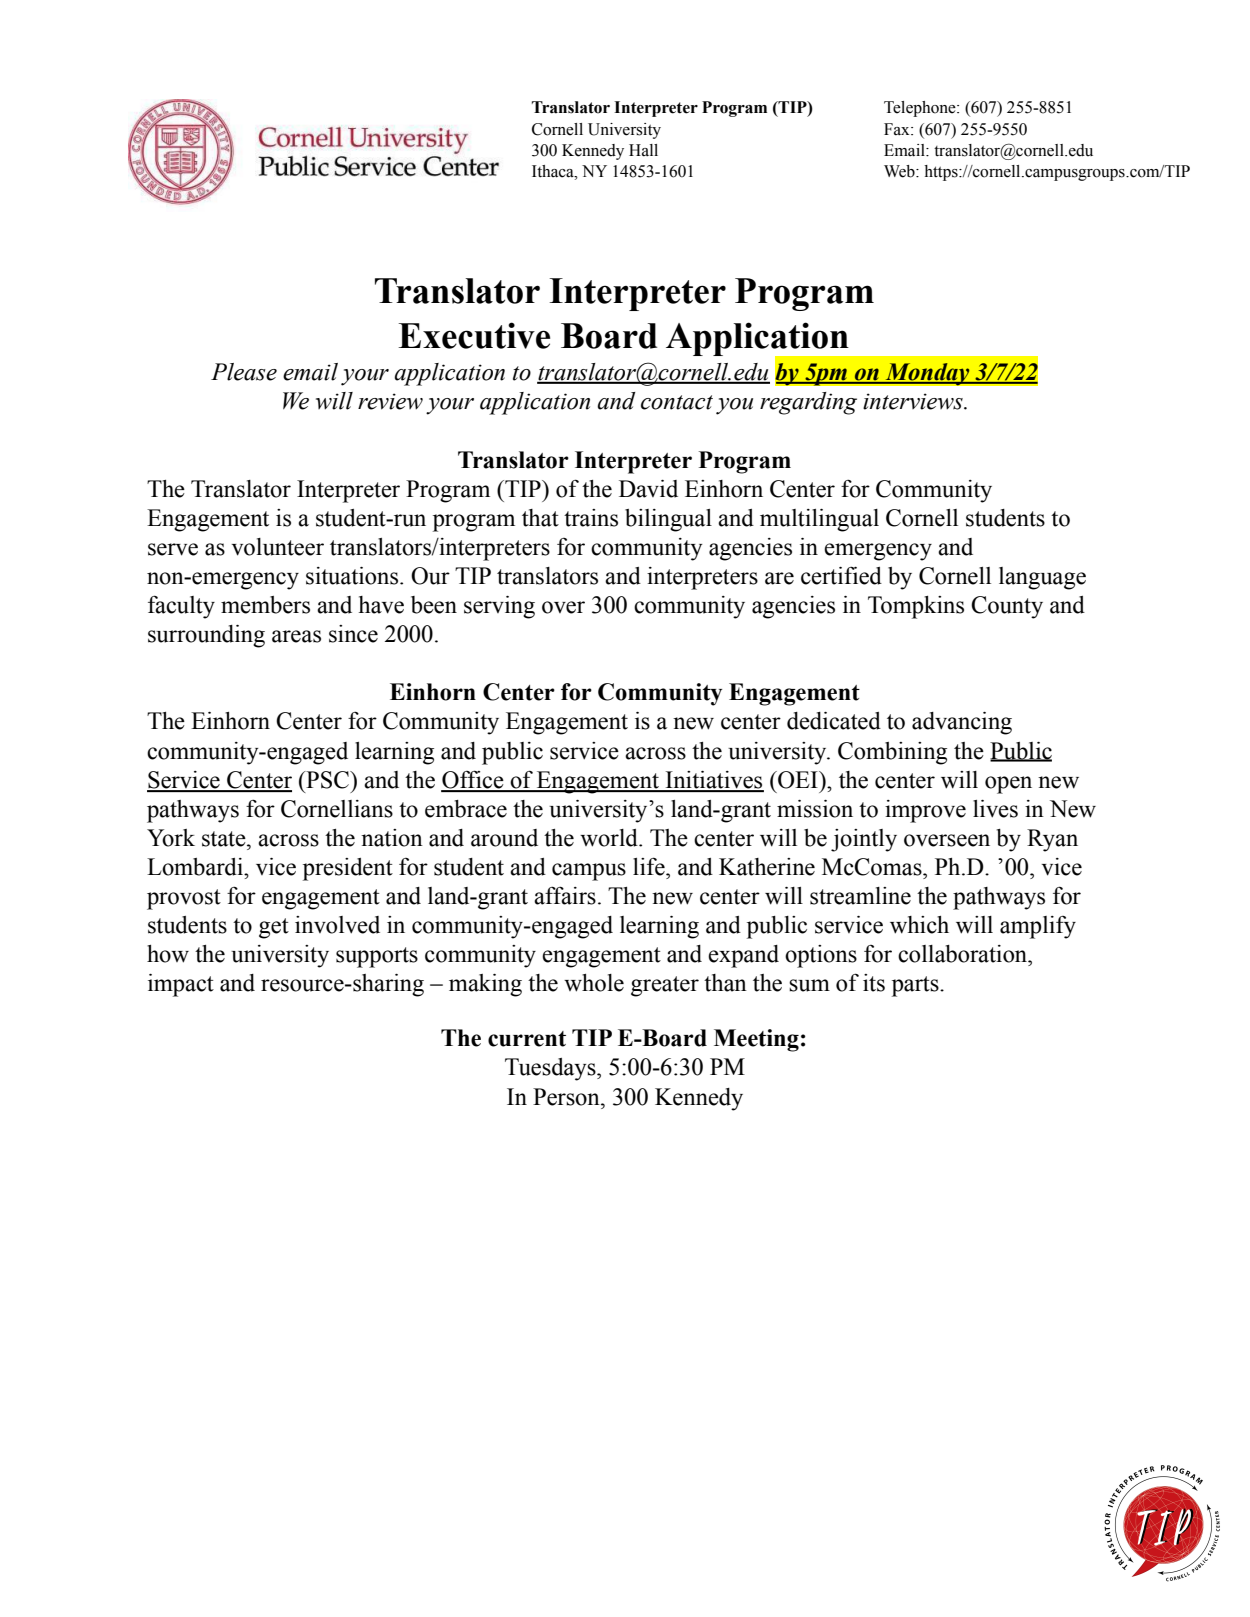  What do you see at coordinates (648, 489) in the screenshot?
I see `David` at bounding box center [648, 489].
